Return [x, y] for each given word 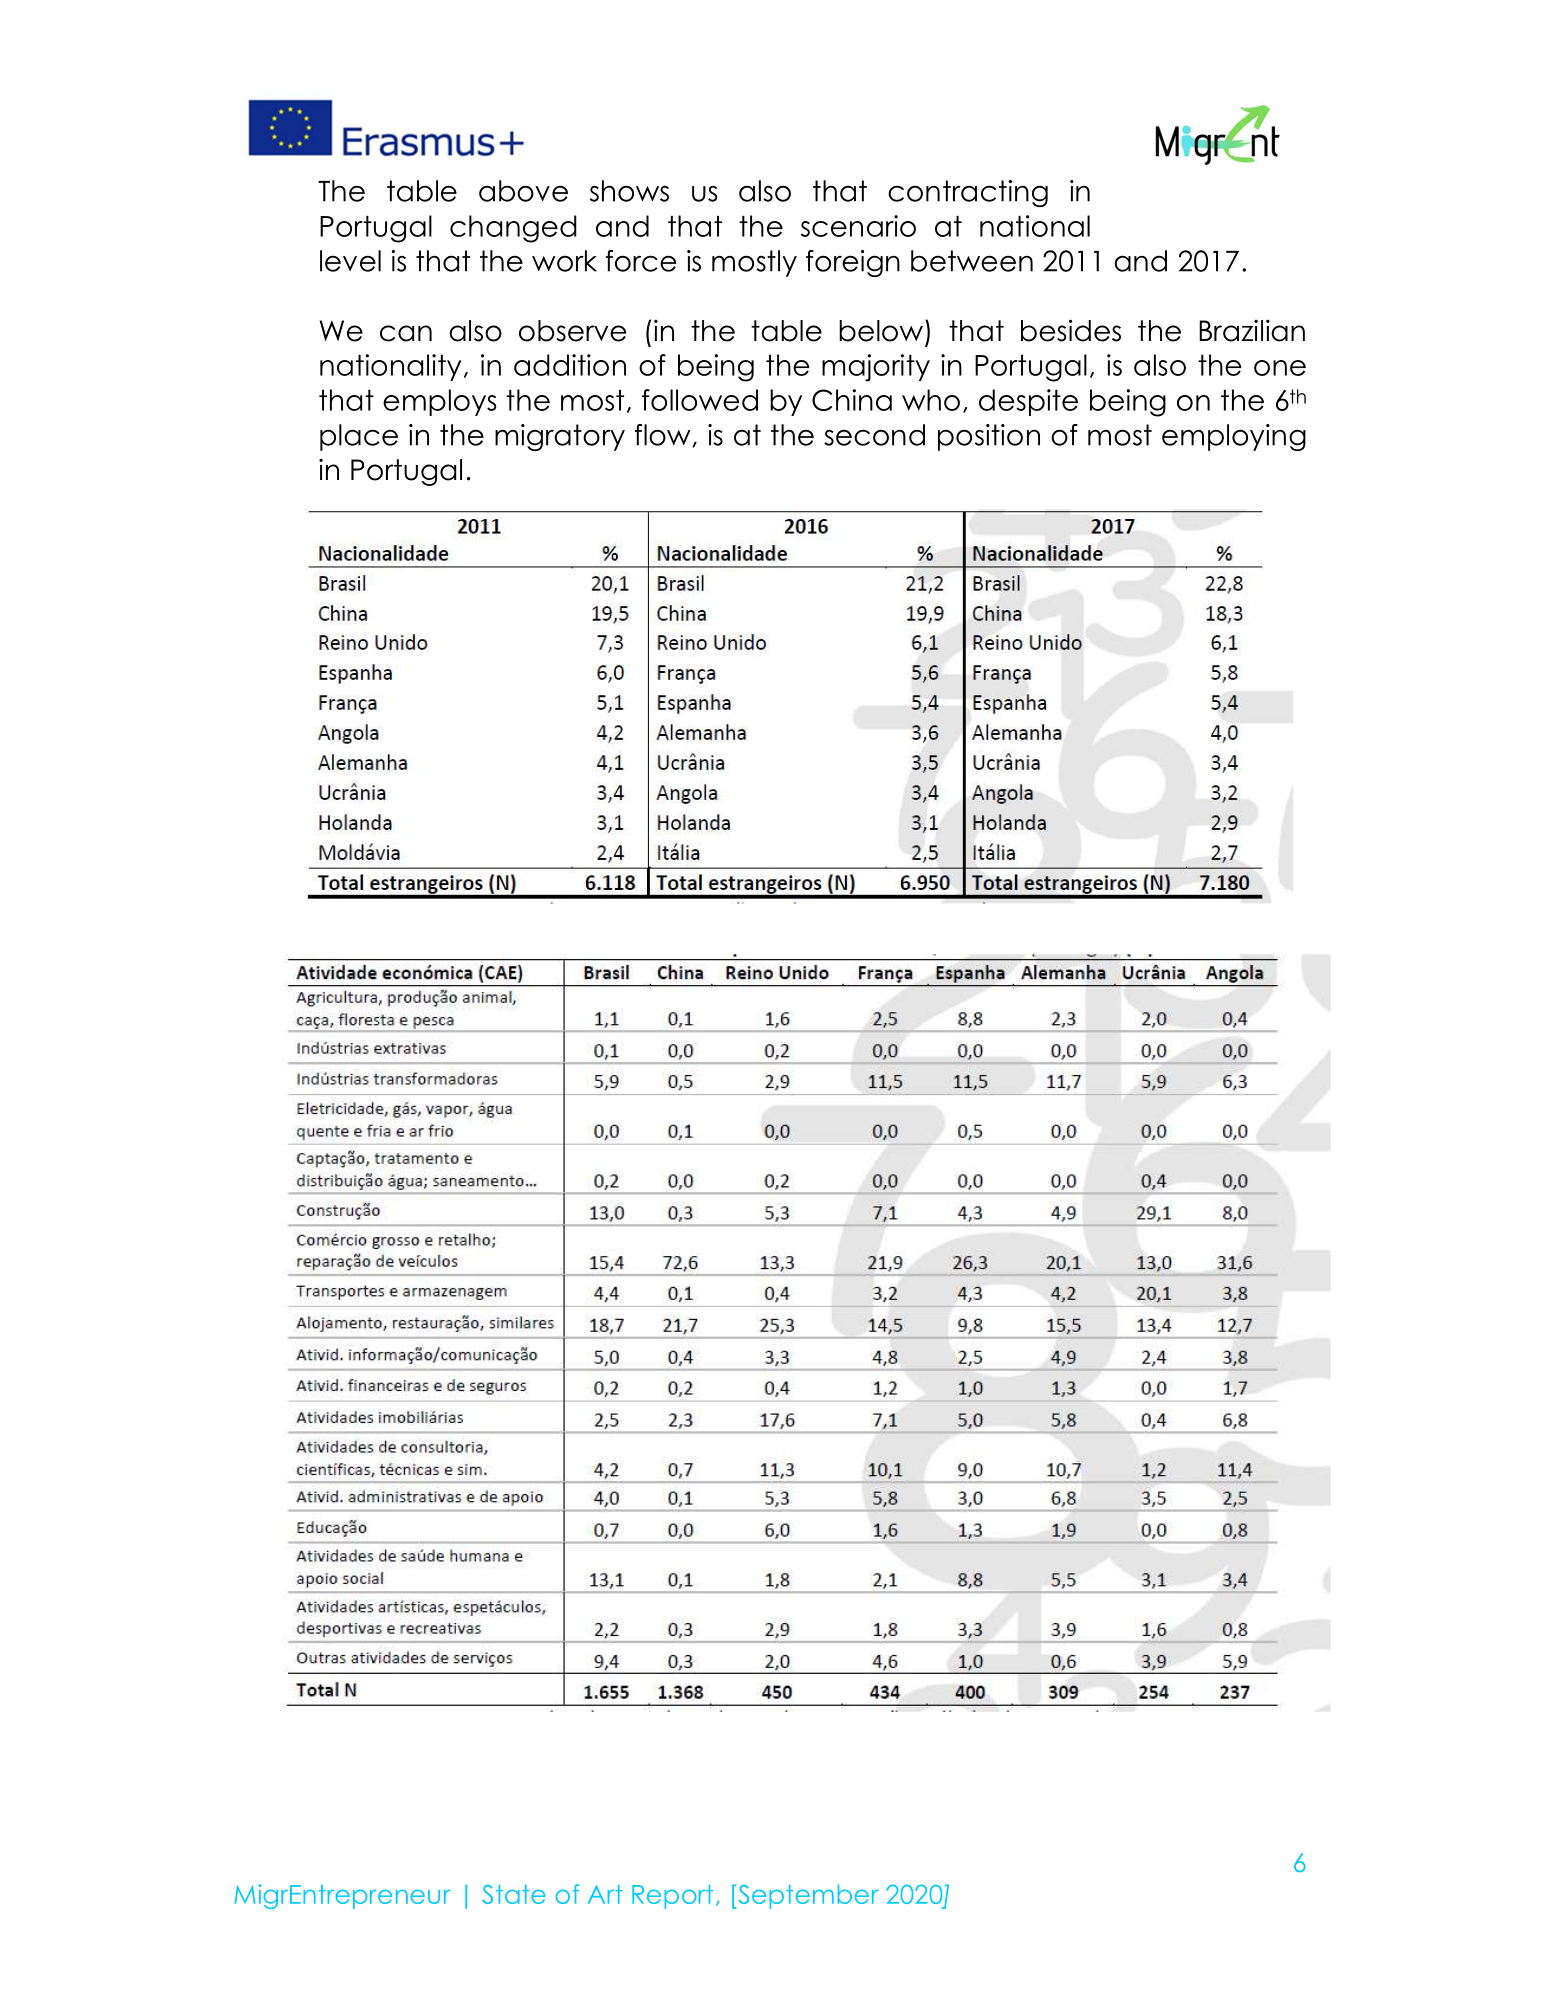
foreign [853, 263]
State [514, 1894]
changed [513, 229]
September [809, 1896]
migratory [560, 437]
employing [1234, 437]
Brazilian [1252, 330]
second [874, 435]
